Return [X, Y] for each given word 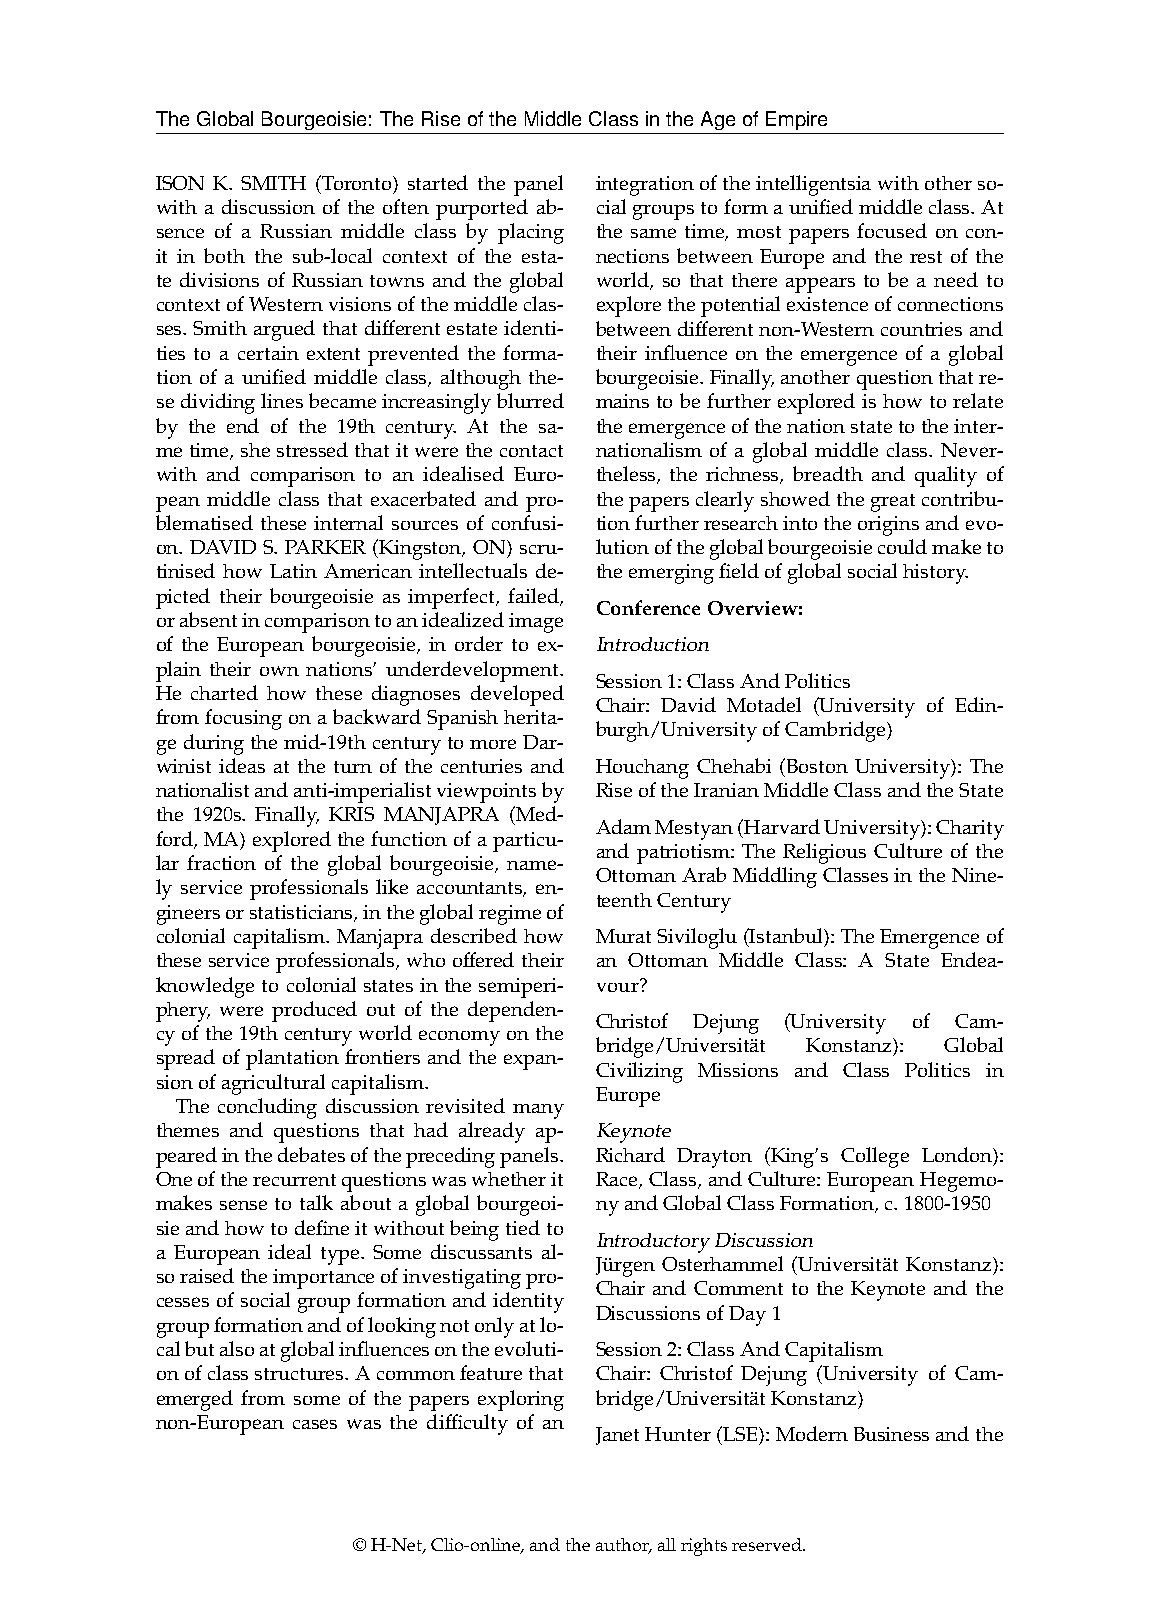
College [875, 1157]
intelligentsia [813, 185]
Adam [623, 826]
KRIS [351, 814]
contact [531, 451]
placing [531, 233]
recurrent [294, 1180]
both [224, 255]
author [624, 1546]
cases [315, 1424]
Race [618, 1180]
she [255, 450]
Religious [824, 853]
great [893, 503]
